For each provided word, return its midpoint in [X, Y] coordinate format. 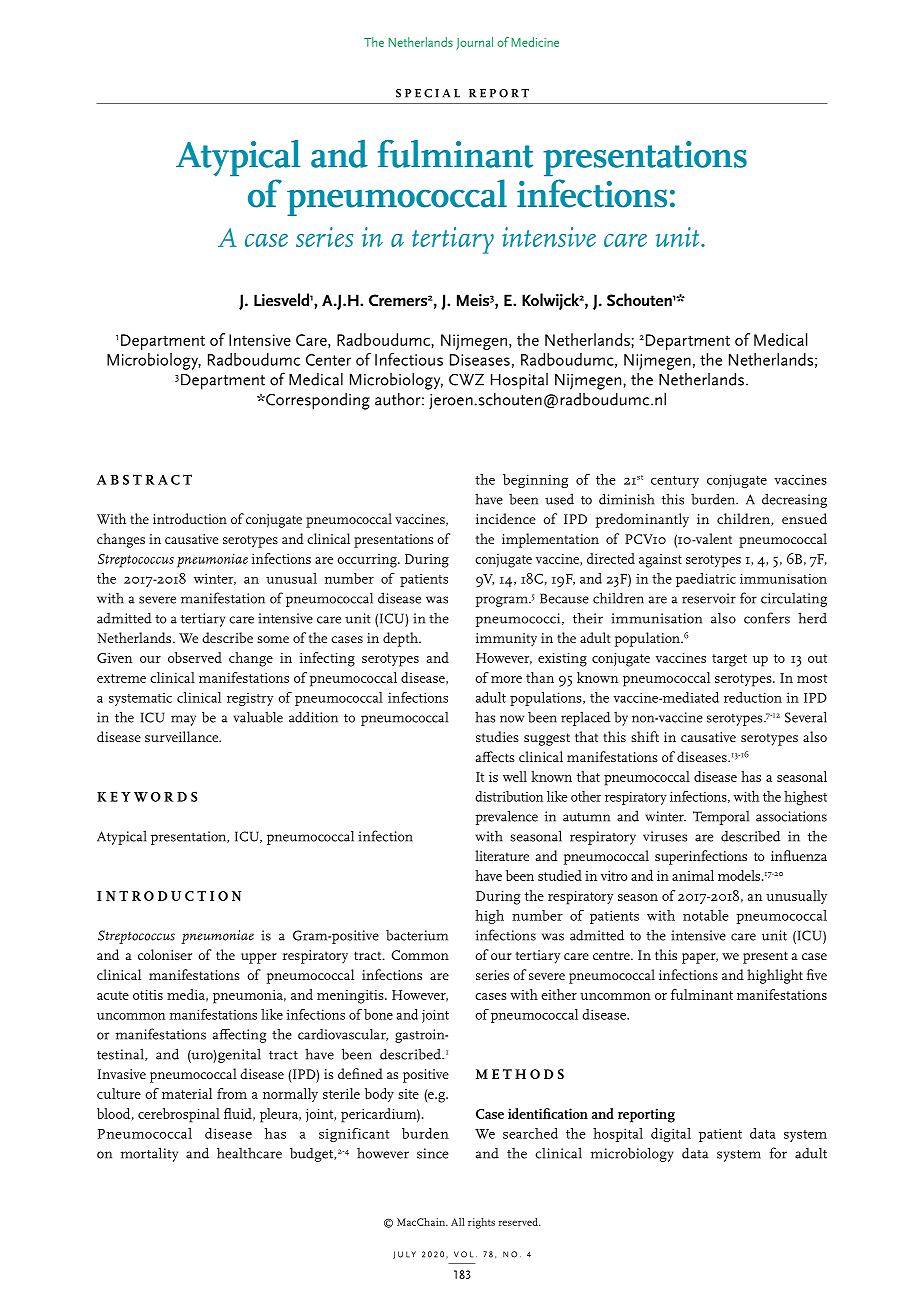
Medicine [535, 42]
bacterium [417, 935]
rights [481, 1223]
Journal [474, 43]
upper [259, 958]
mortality [149, 1154]
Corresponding [317, 401]
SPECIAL [428, 93]
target [729, 660]
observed [195, 657]
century [675, 482]
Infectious [409, 359]
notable [706, 915]
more [506, 679]
